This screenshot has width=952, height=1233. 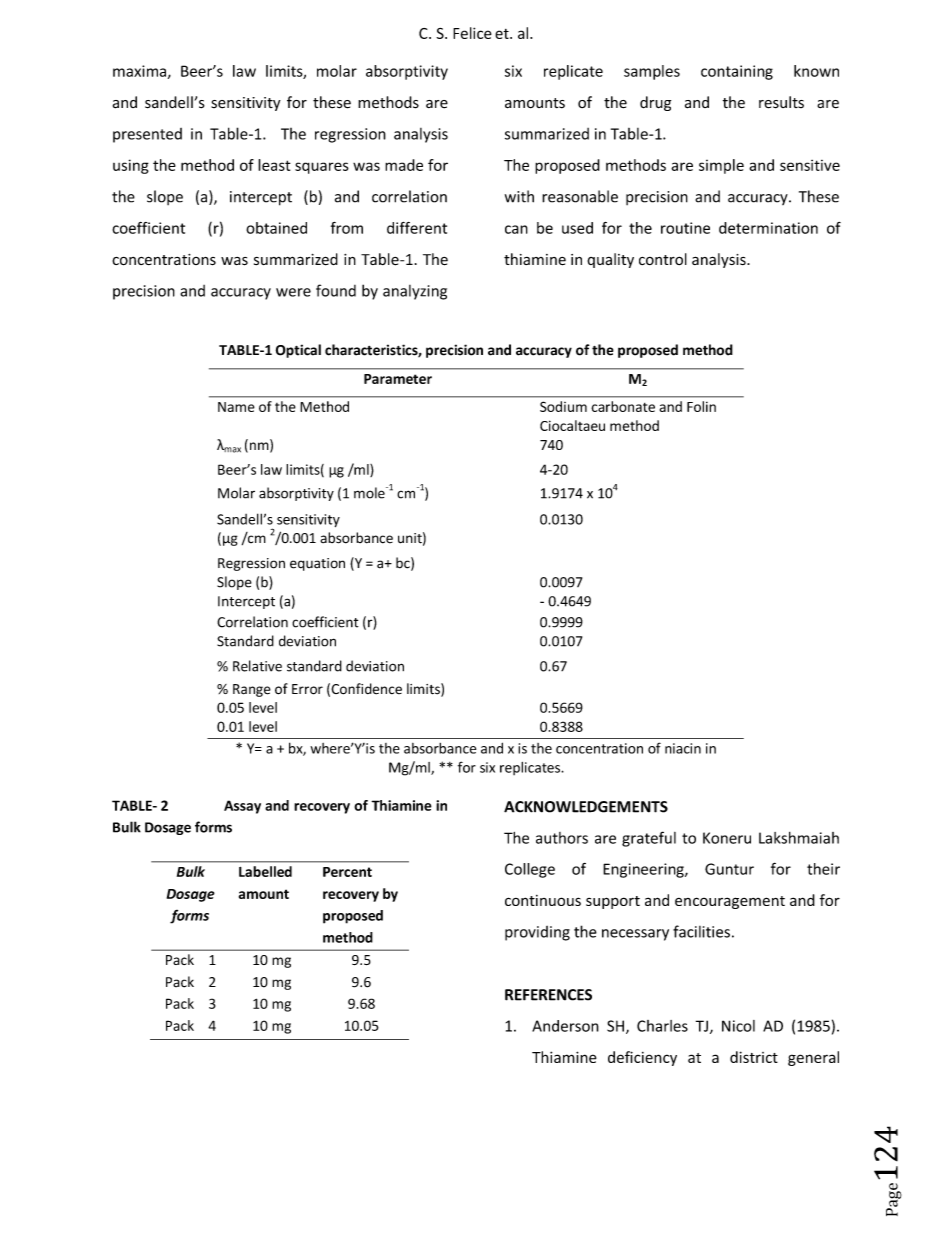 I want to click on equation, so click(x=317, y=564).
